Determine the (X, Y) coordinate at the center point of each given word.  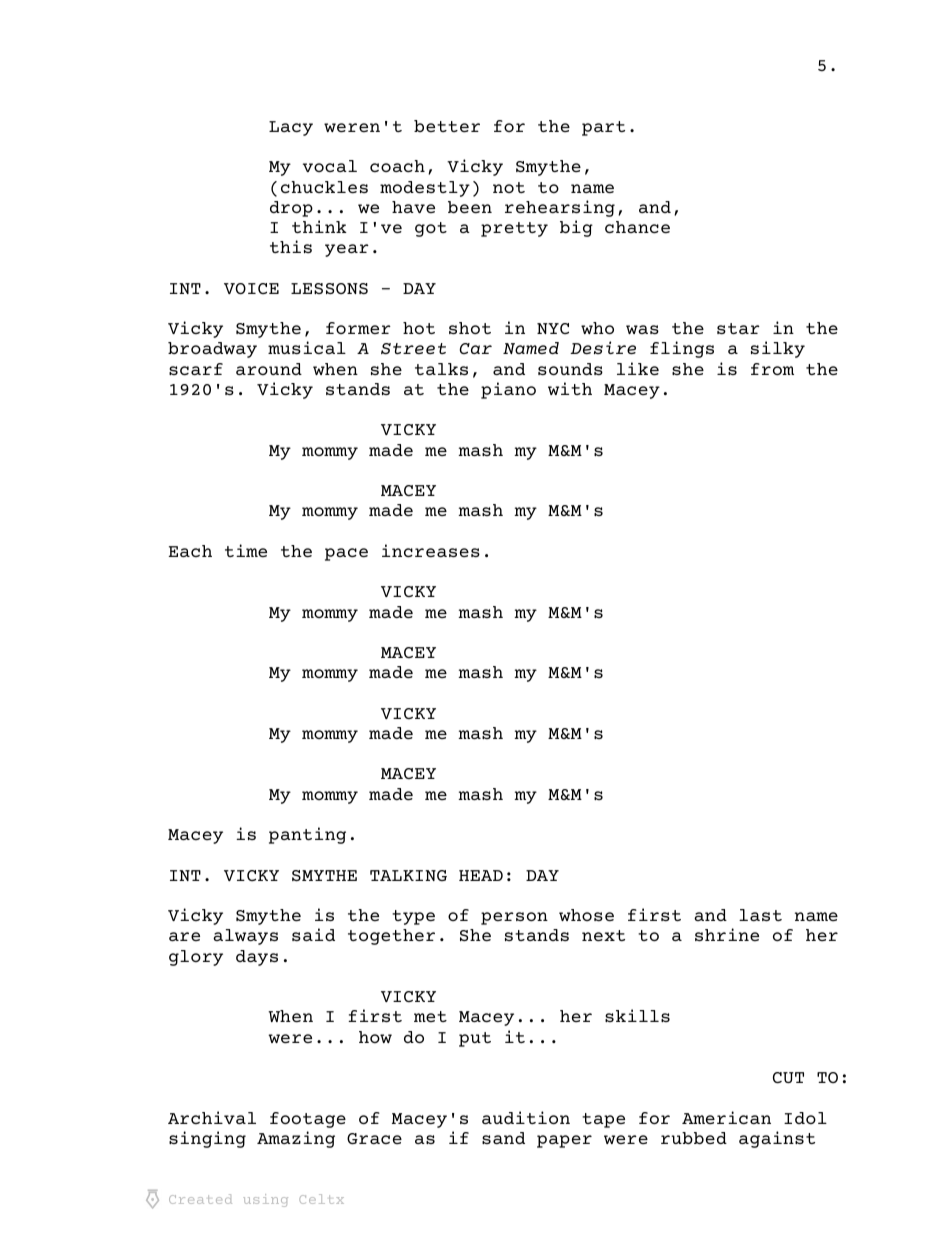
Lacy (291, 128)
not (509, 187)
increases (431, 550)
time (246, 550)
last (760, 915)
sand (503, 1138)
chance (637, 227)
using (265, 1200)
